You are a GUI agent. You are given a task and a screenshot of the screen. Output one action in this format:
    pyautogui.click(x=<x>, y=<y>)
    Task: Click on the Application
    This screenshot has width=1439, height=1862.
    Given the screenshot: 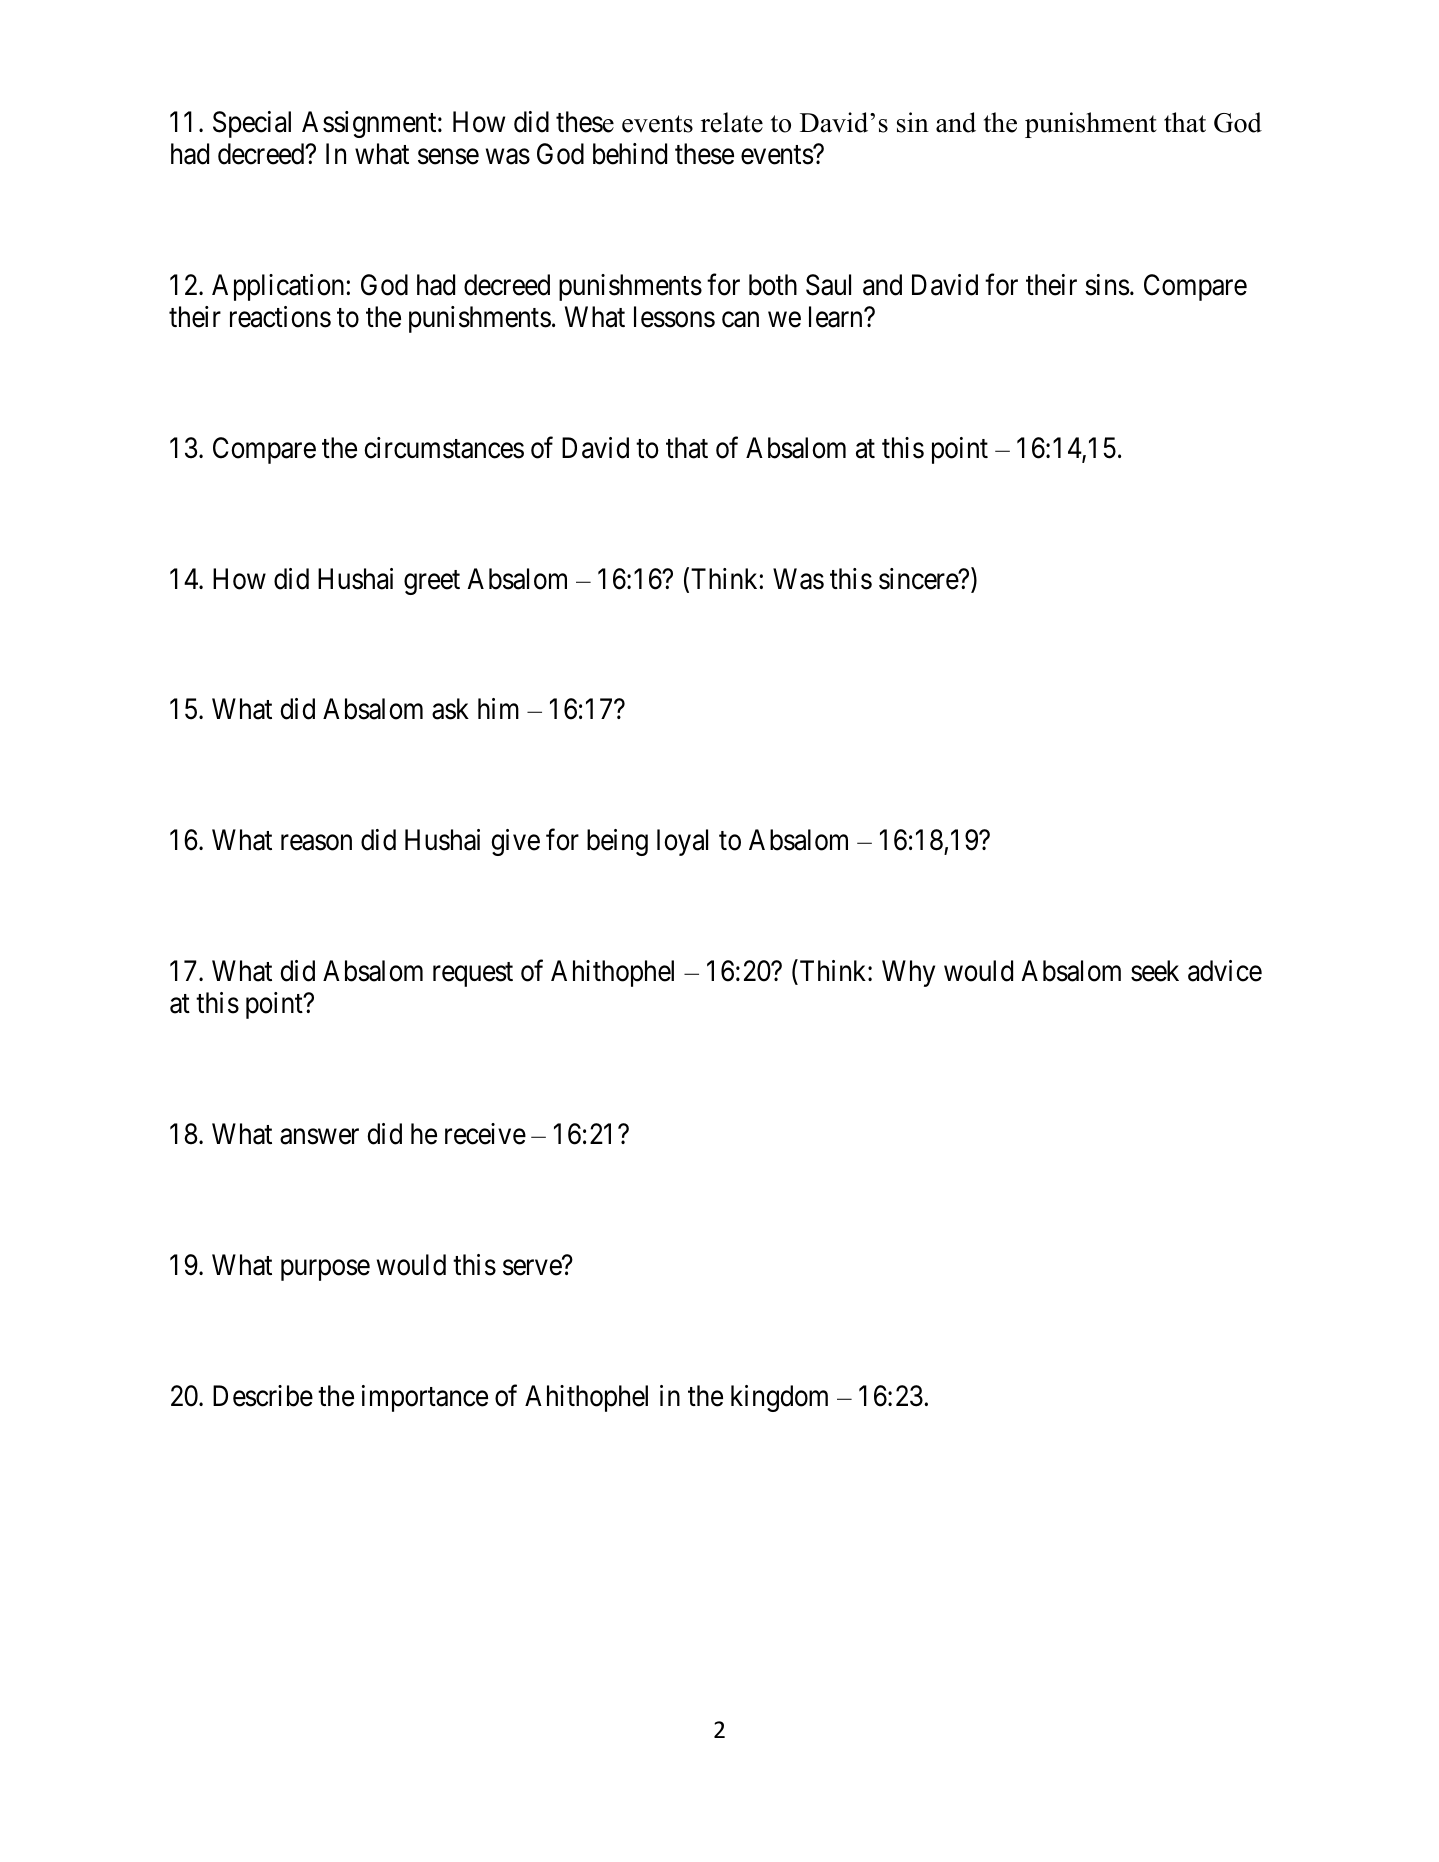 What is the action you would take?
    pyautogui.click(x=279, y=287)
